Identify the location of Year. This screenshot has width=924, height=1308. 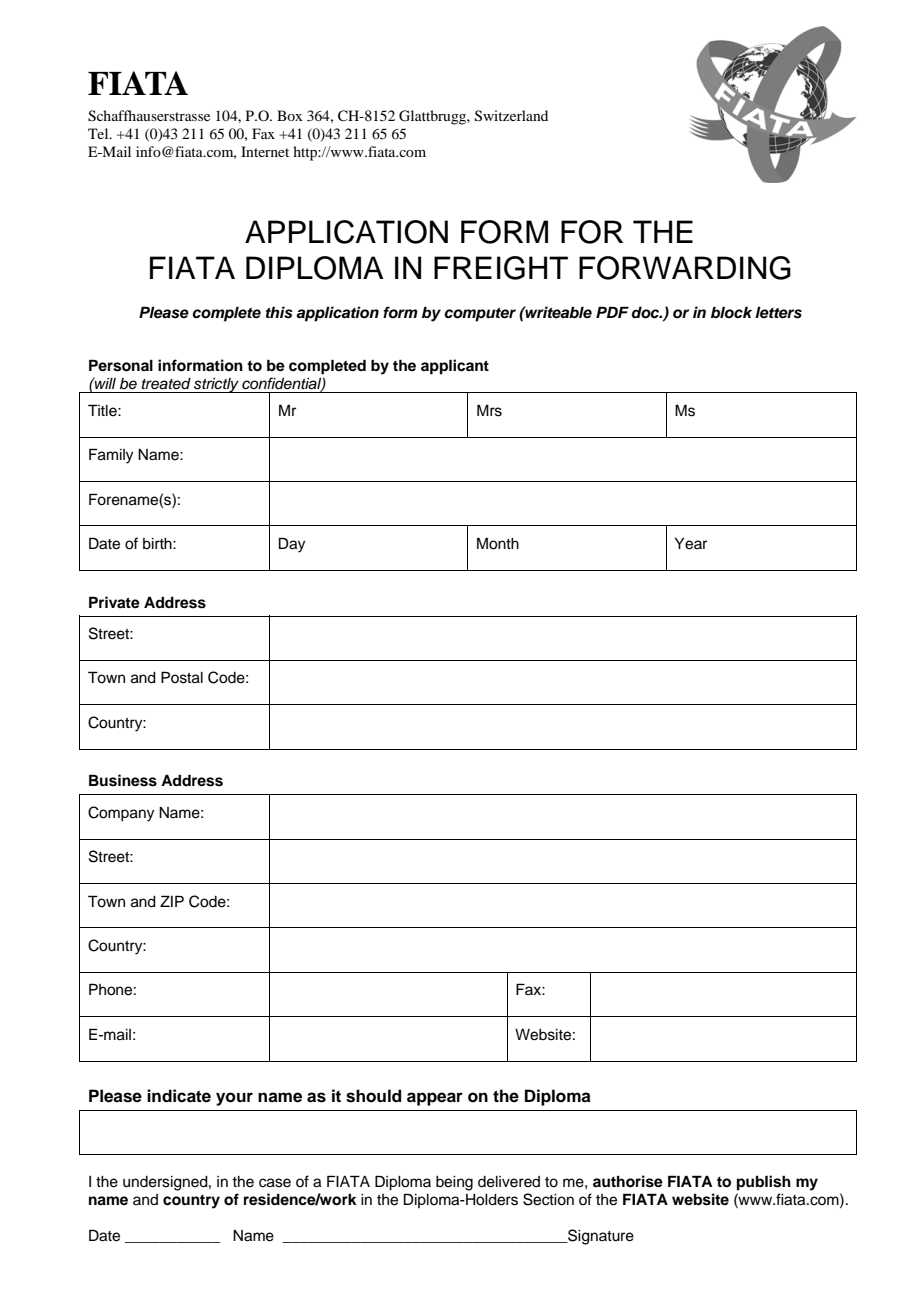
(691, 544).
